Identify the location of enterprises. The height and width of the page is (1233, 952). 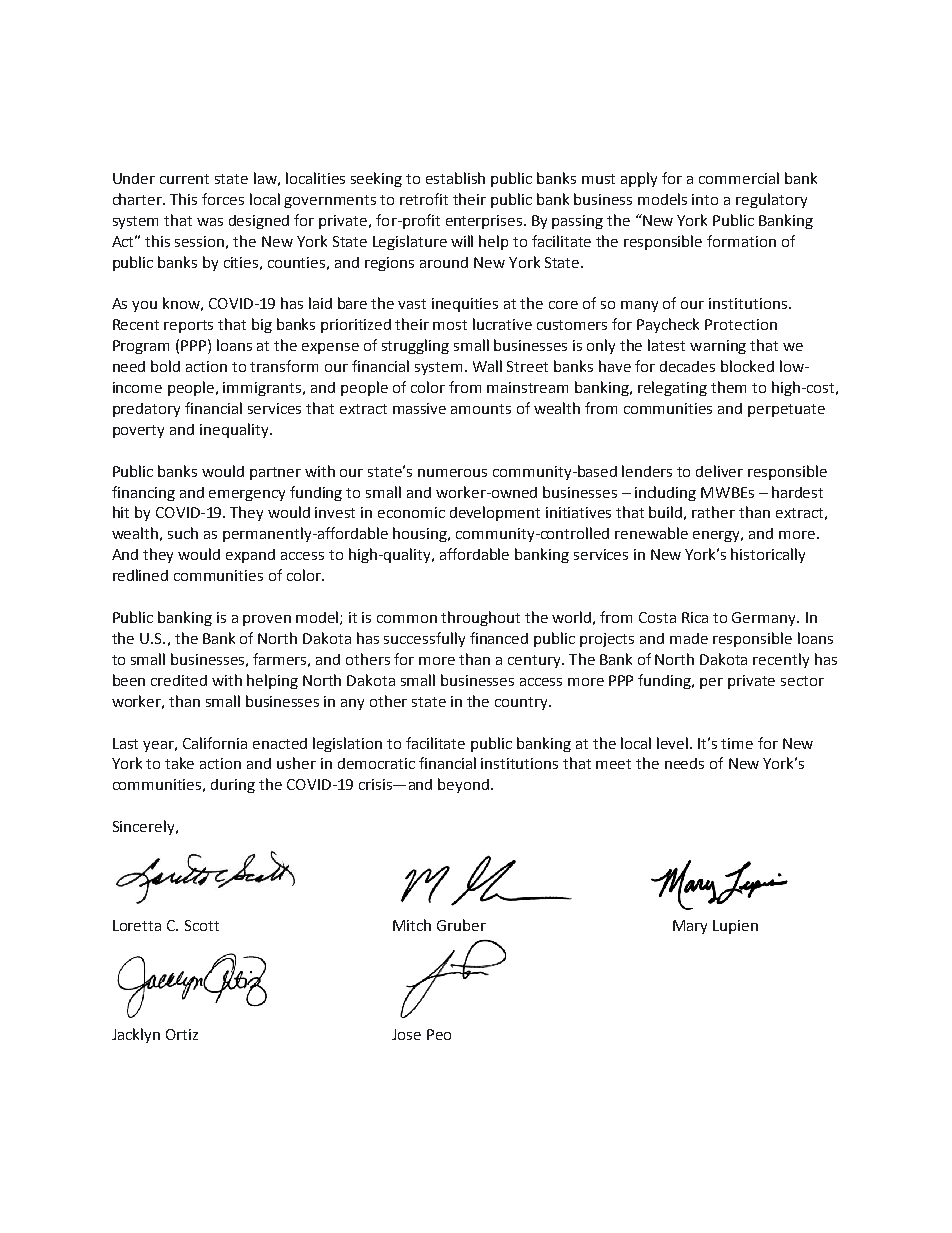
(485, 222).
